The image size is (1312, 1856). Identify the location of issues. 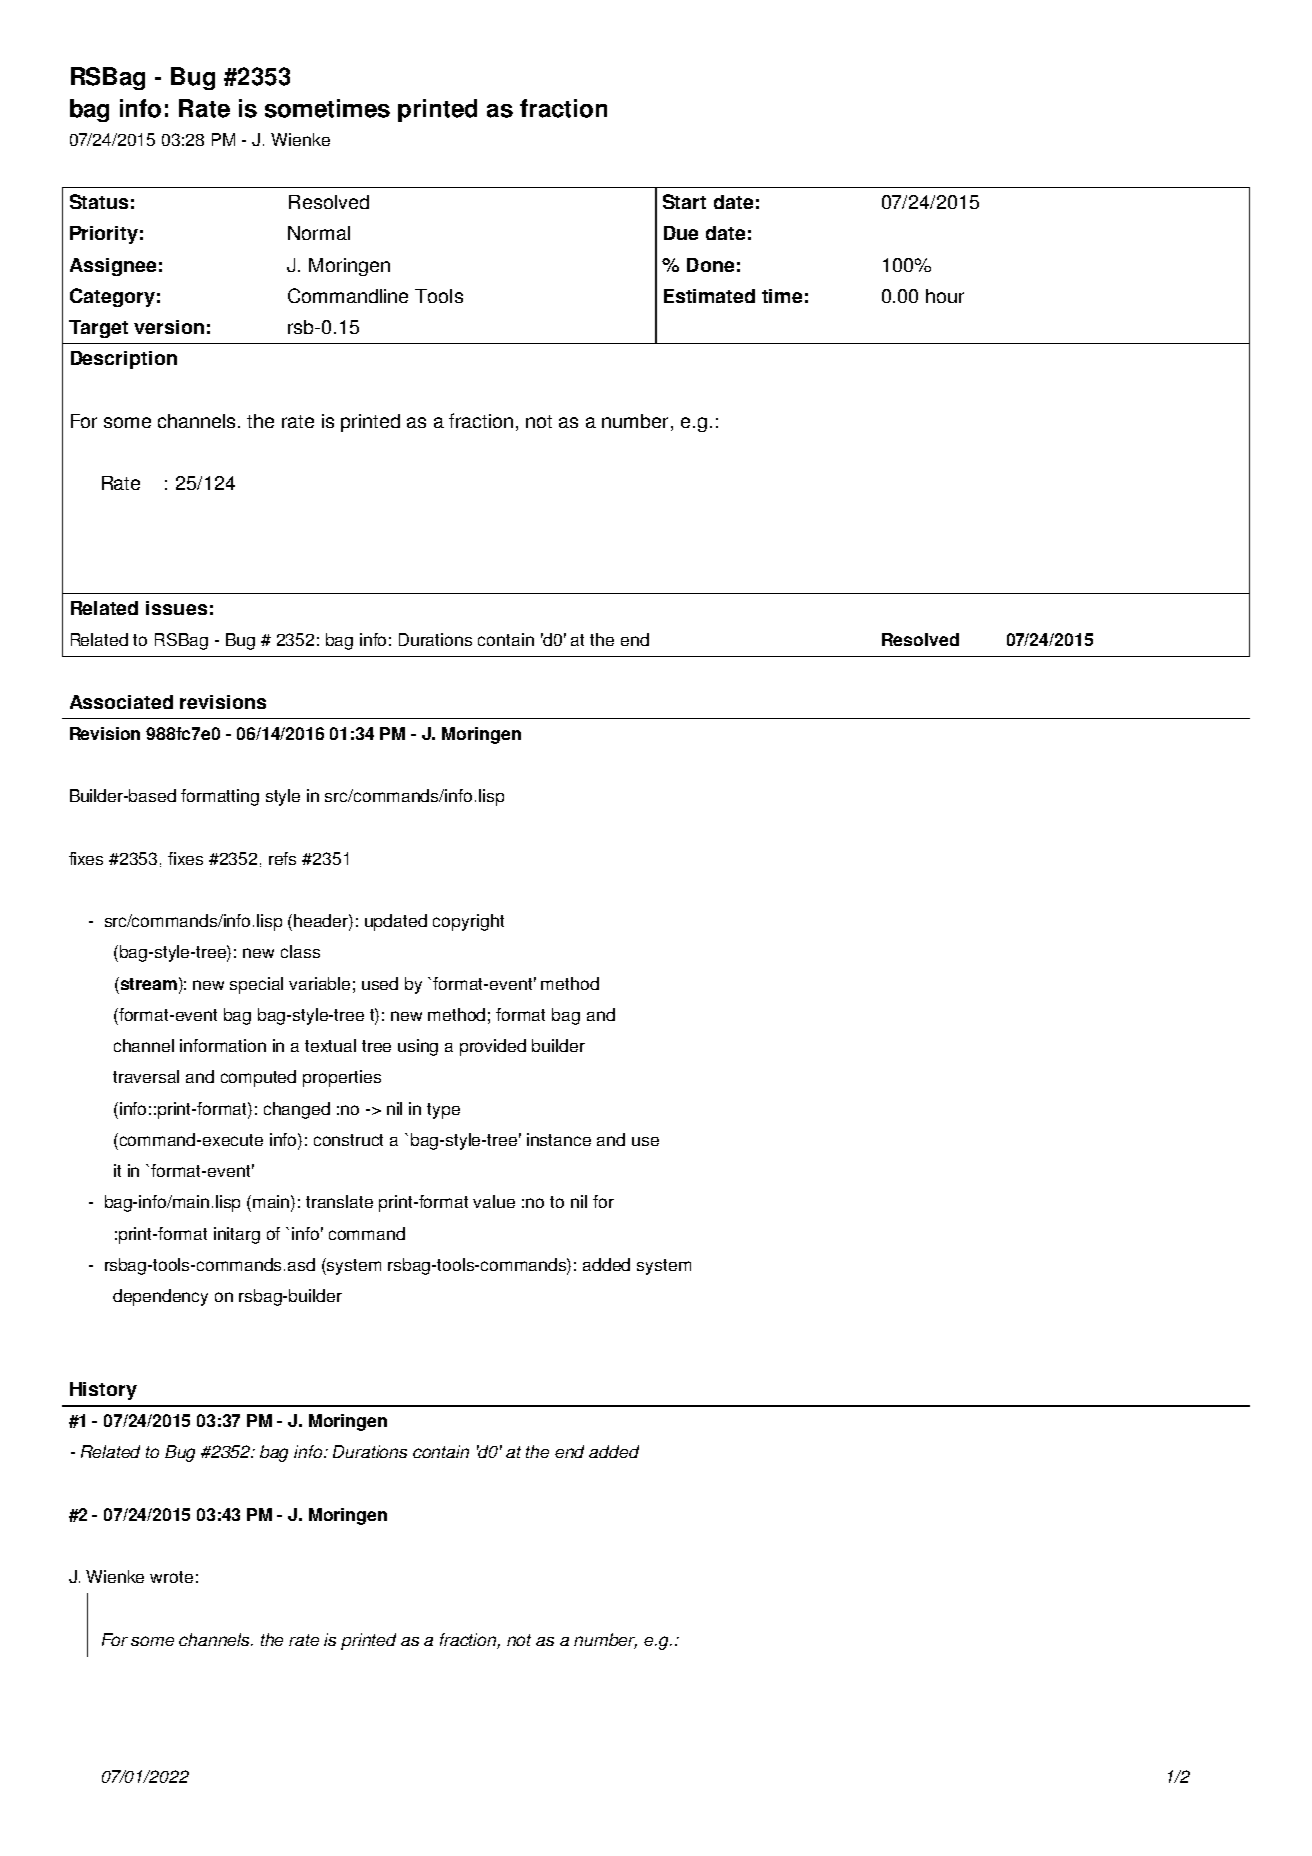
(176, 608).
